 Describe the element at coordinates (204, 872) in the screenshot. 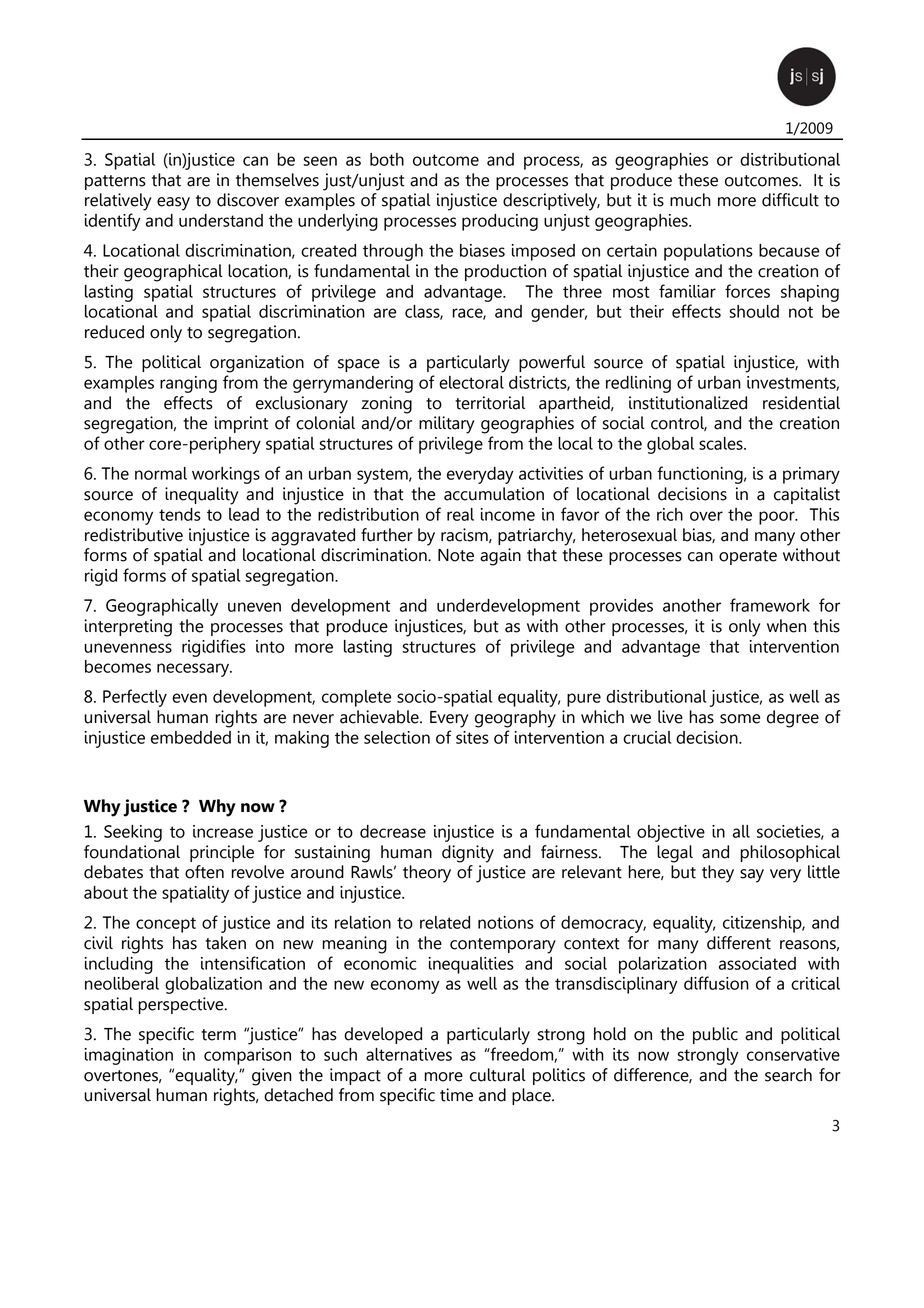

I see `often` at that location.
